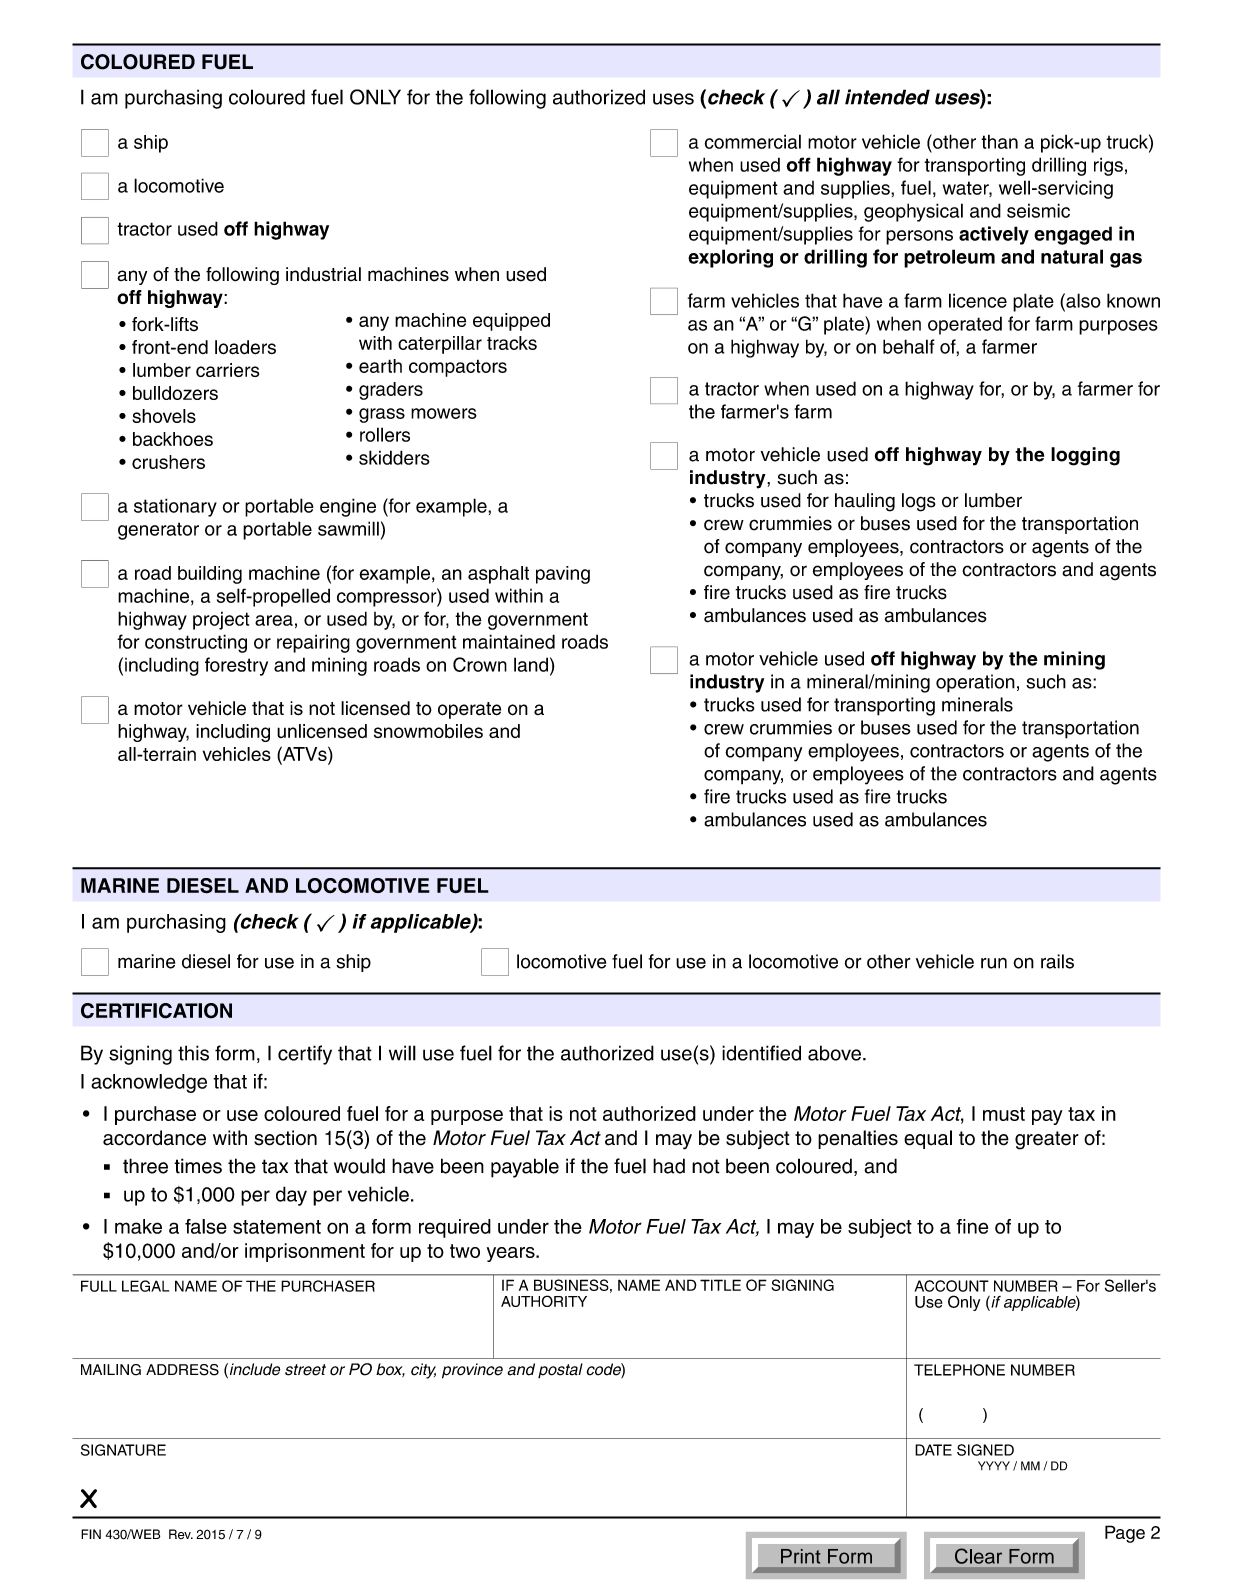  Describe the element at coordinates (994, 1465) in the screenshot. I see `YYYY` at that location.
